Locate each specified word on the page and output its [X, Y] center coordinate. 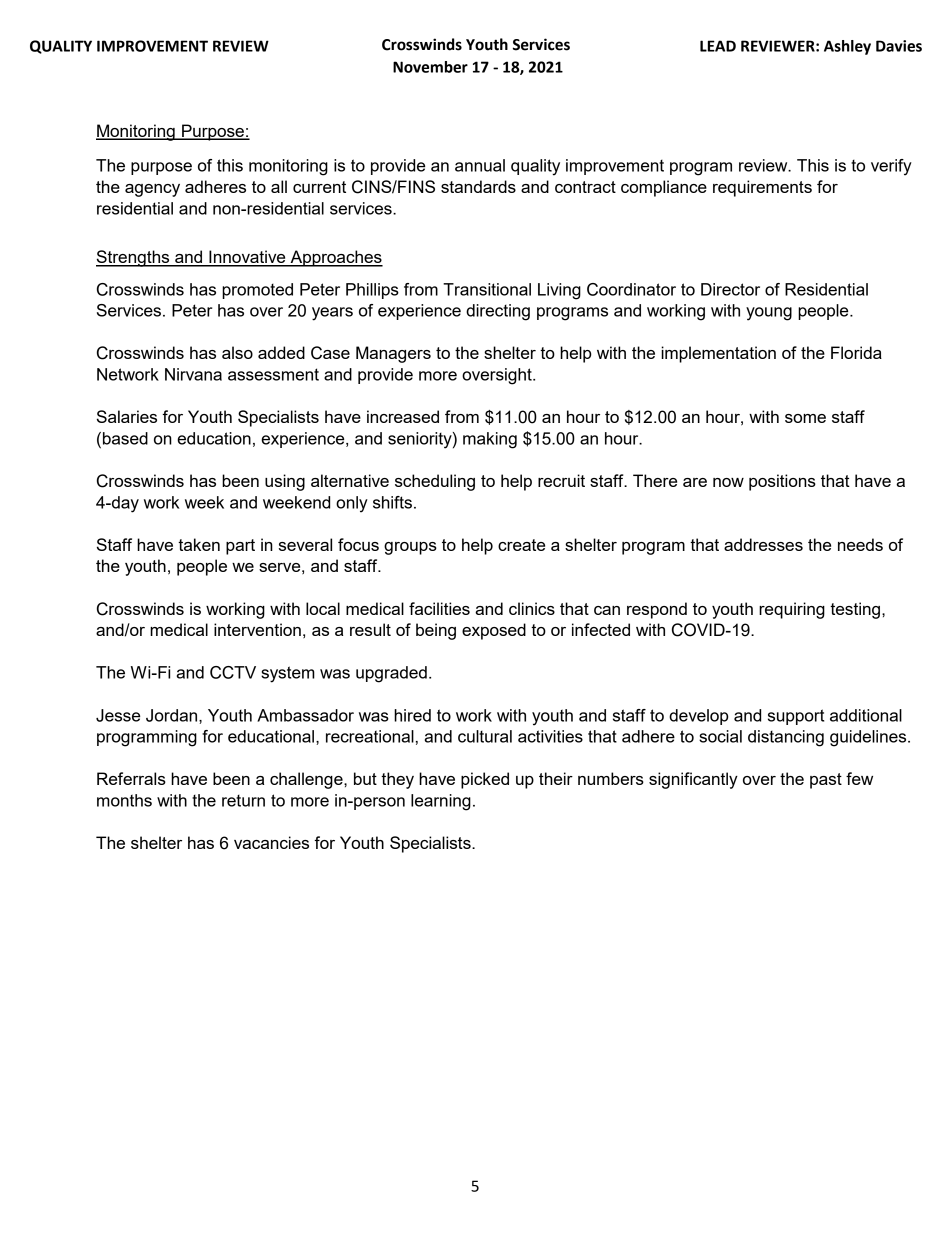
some [805, 418]
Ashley [847, 47]
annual [480, 165]
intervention [257, 629]
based [125, 438]
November [430, 67]
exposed [494, 631]
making [490, 440]
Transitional [487, 289]
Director [730, 289]
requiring [792, 610]
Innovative [247, 258]
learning [441, 802]
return [243, 801]
